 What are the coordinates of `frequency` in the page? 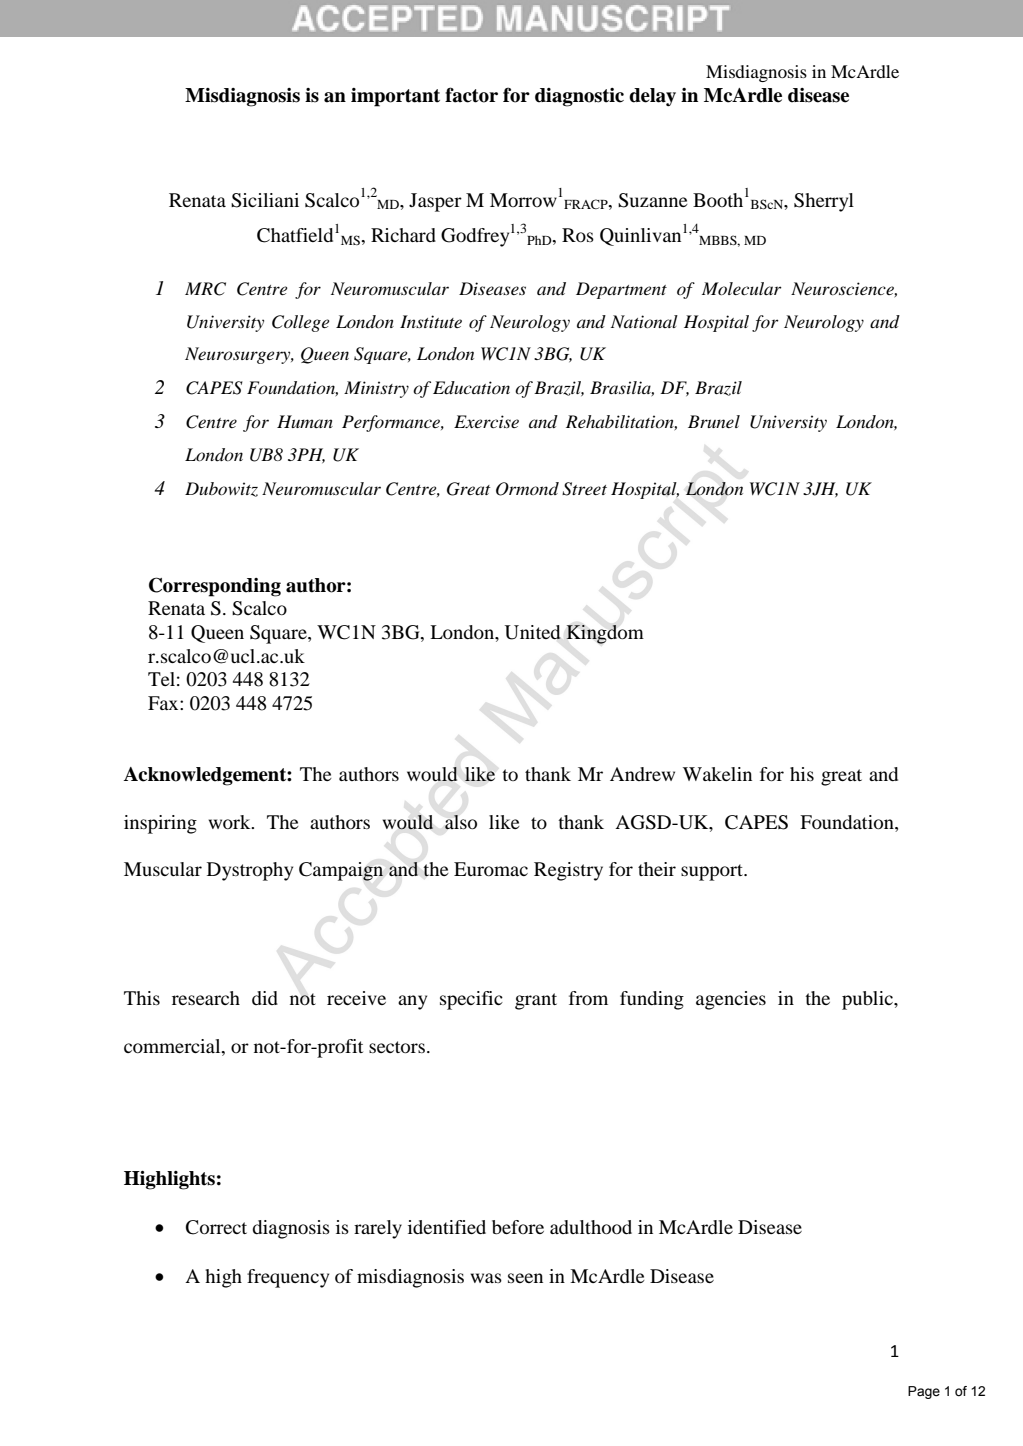 It's located at (288, 1278).
